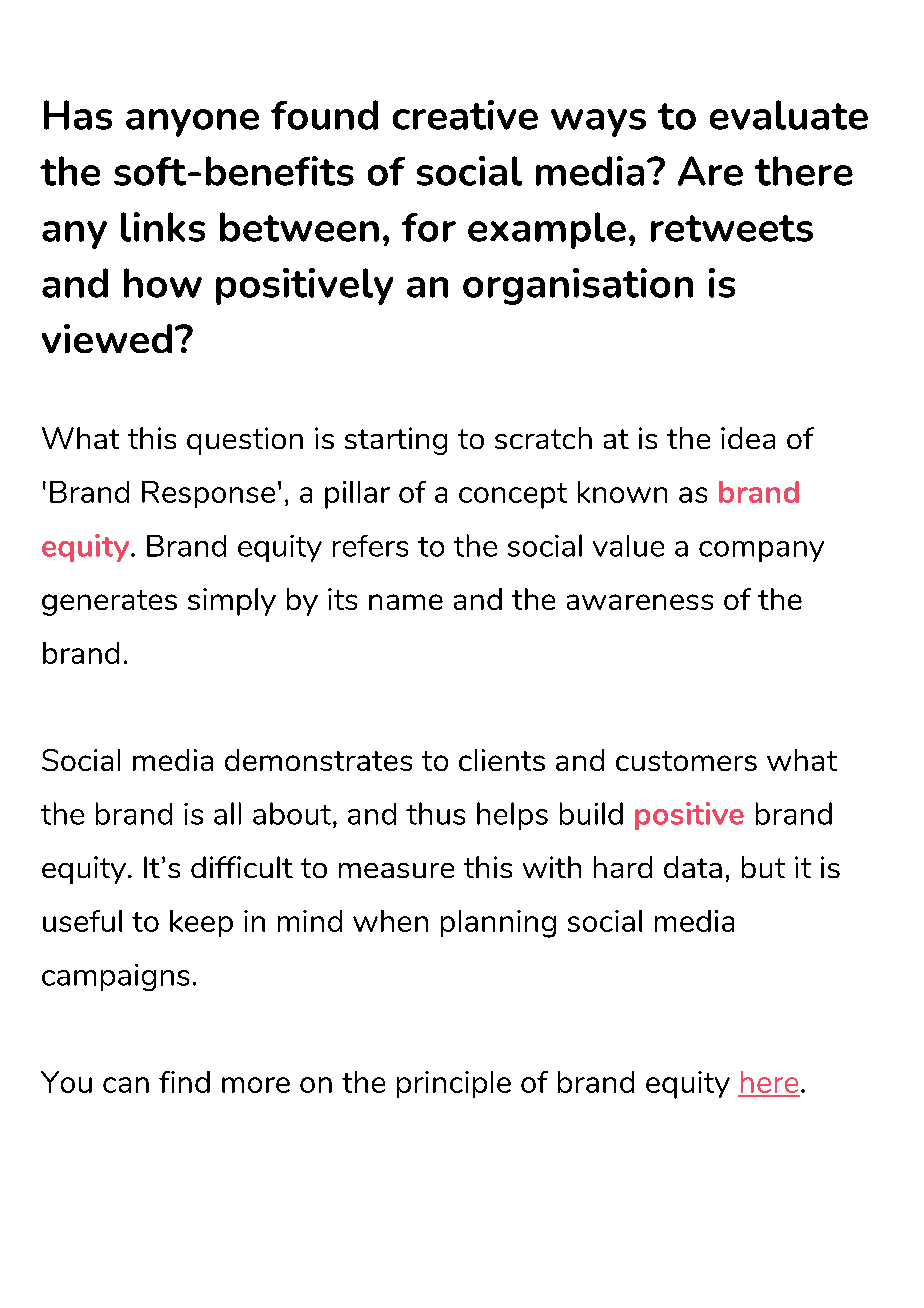 This image has height=1308, width=924. Describe the element at coordinates (465, 115) in the image. I see `creative` at that location.
